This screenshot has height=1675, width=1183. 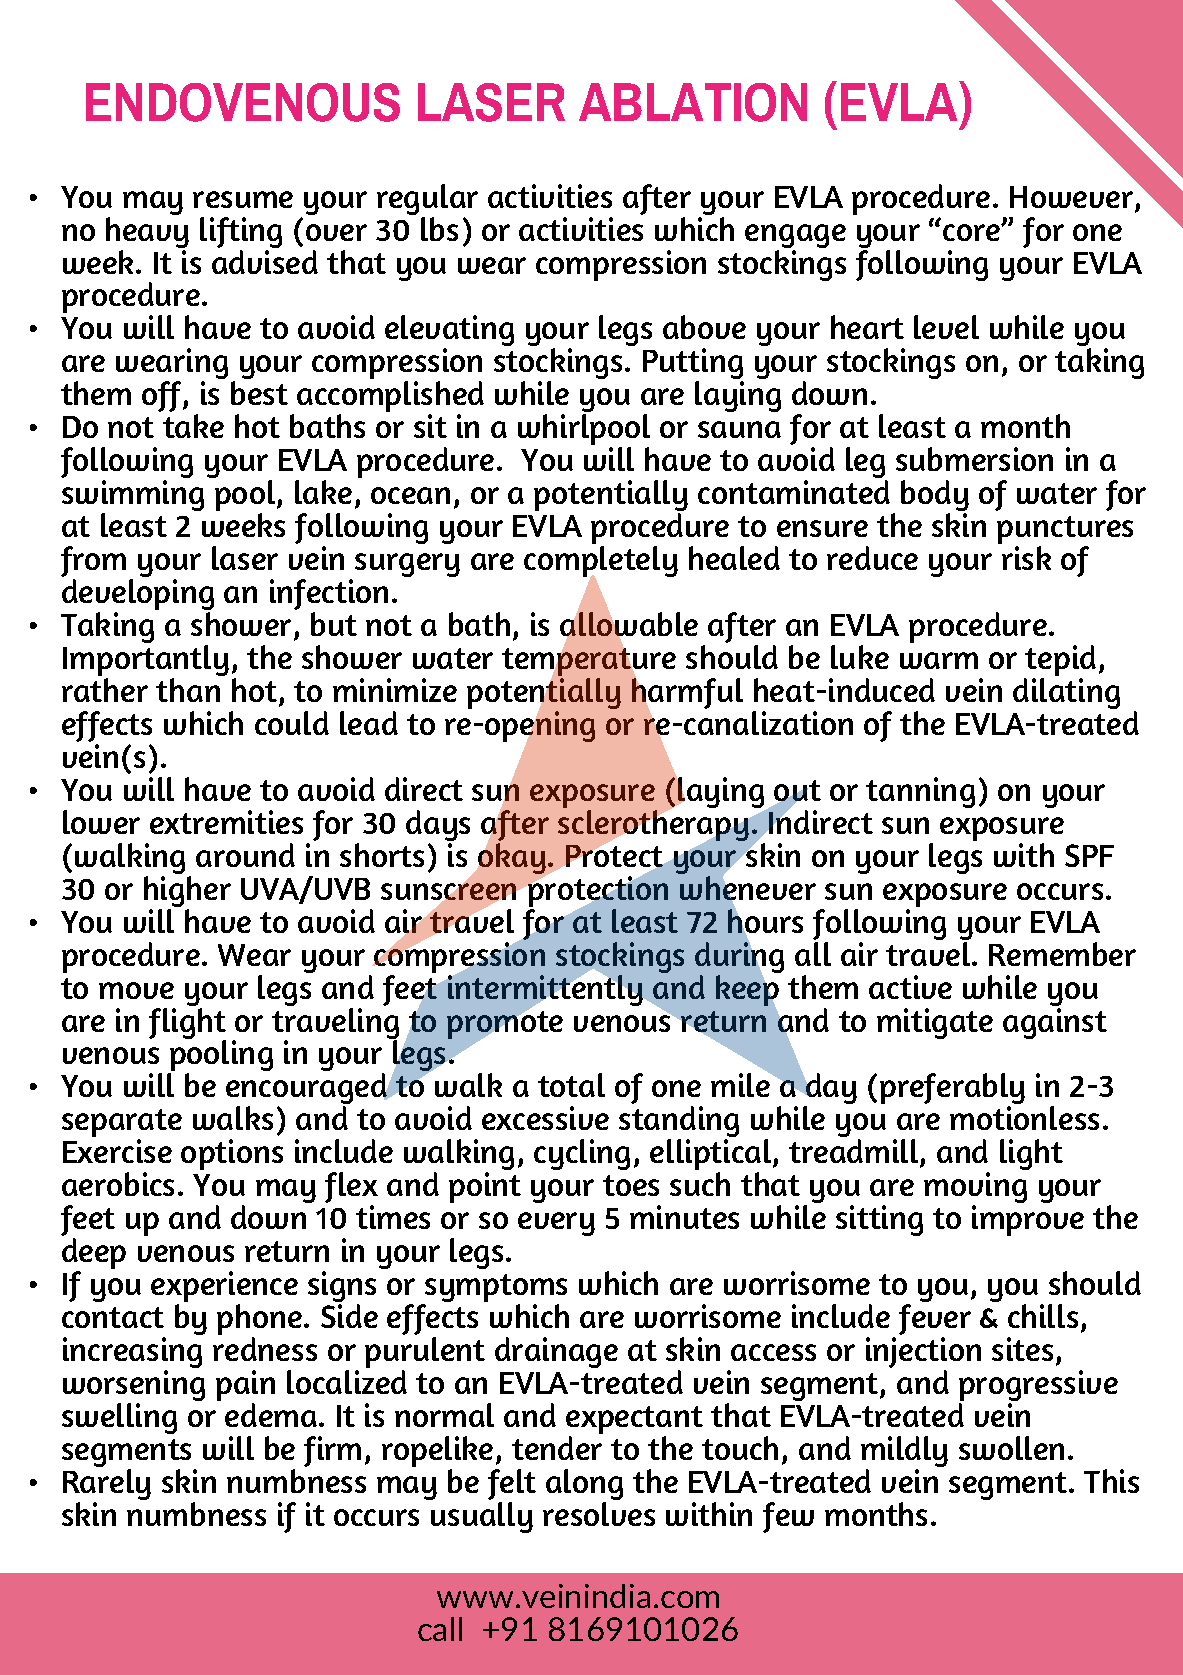 What do you see at coordinates (556, 1224) in the screenshot?
I see `every` at bounding box center [556, 1224].
